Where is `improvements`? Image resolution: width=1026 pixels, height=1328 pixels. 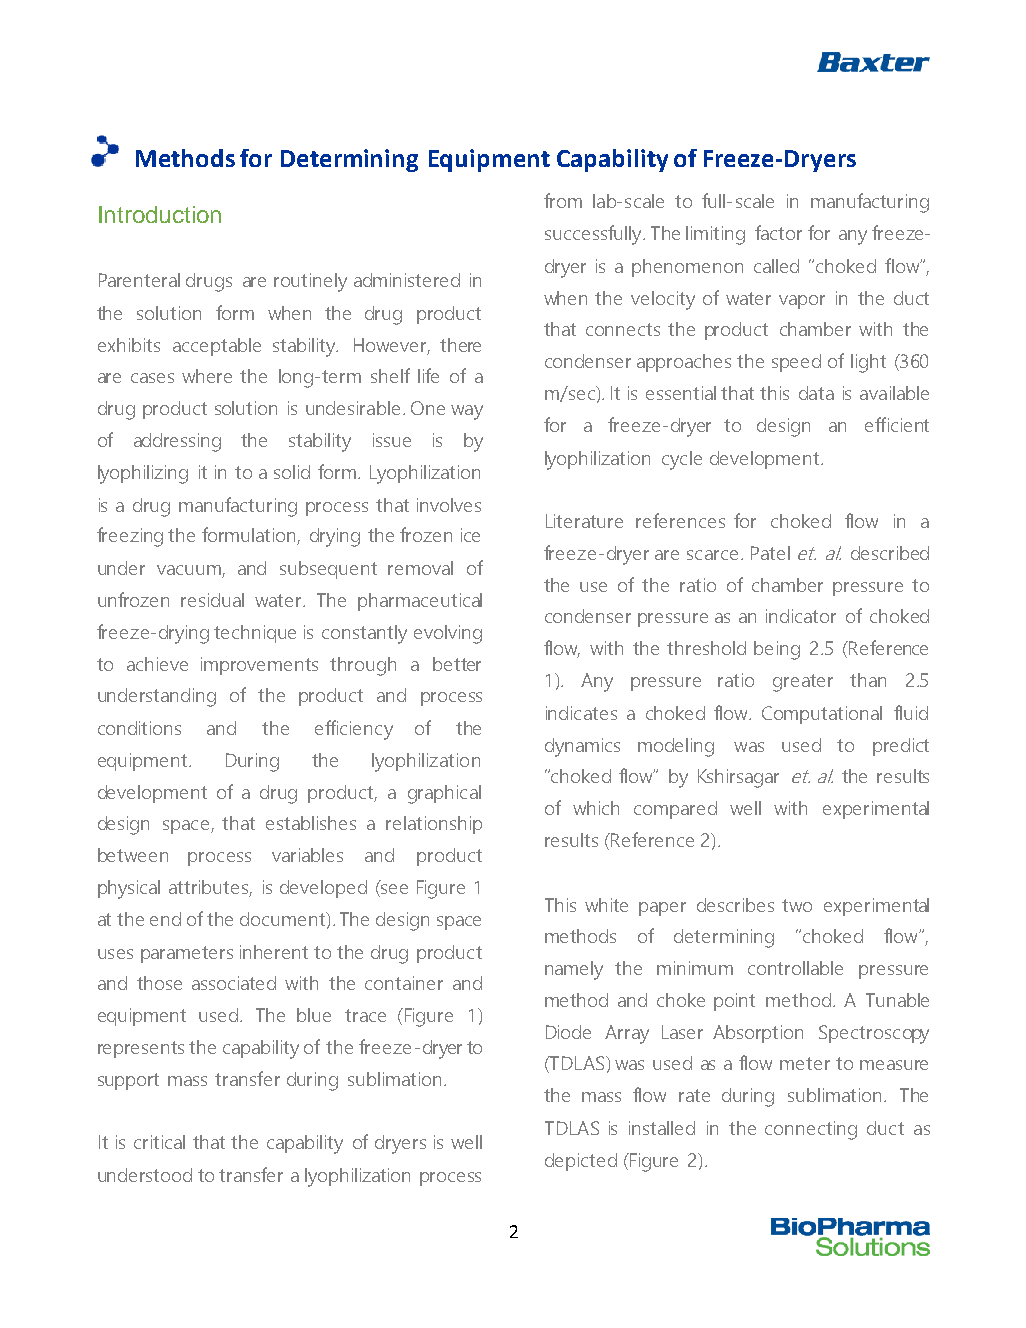 improvements is located at coordinates (259, 666).
